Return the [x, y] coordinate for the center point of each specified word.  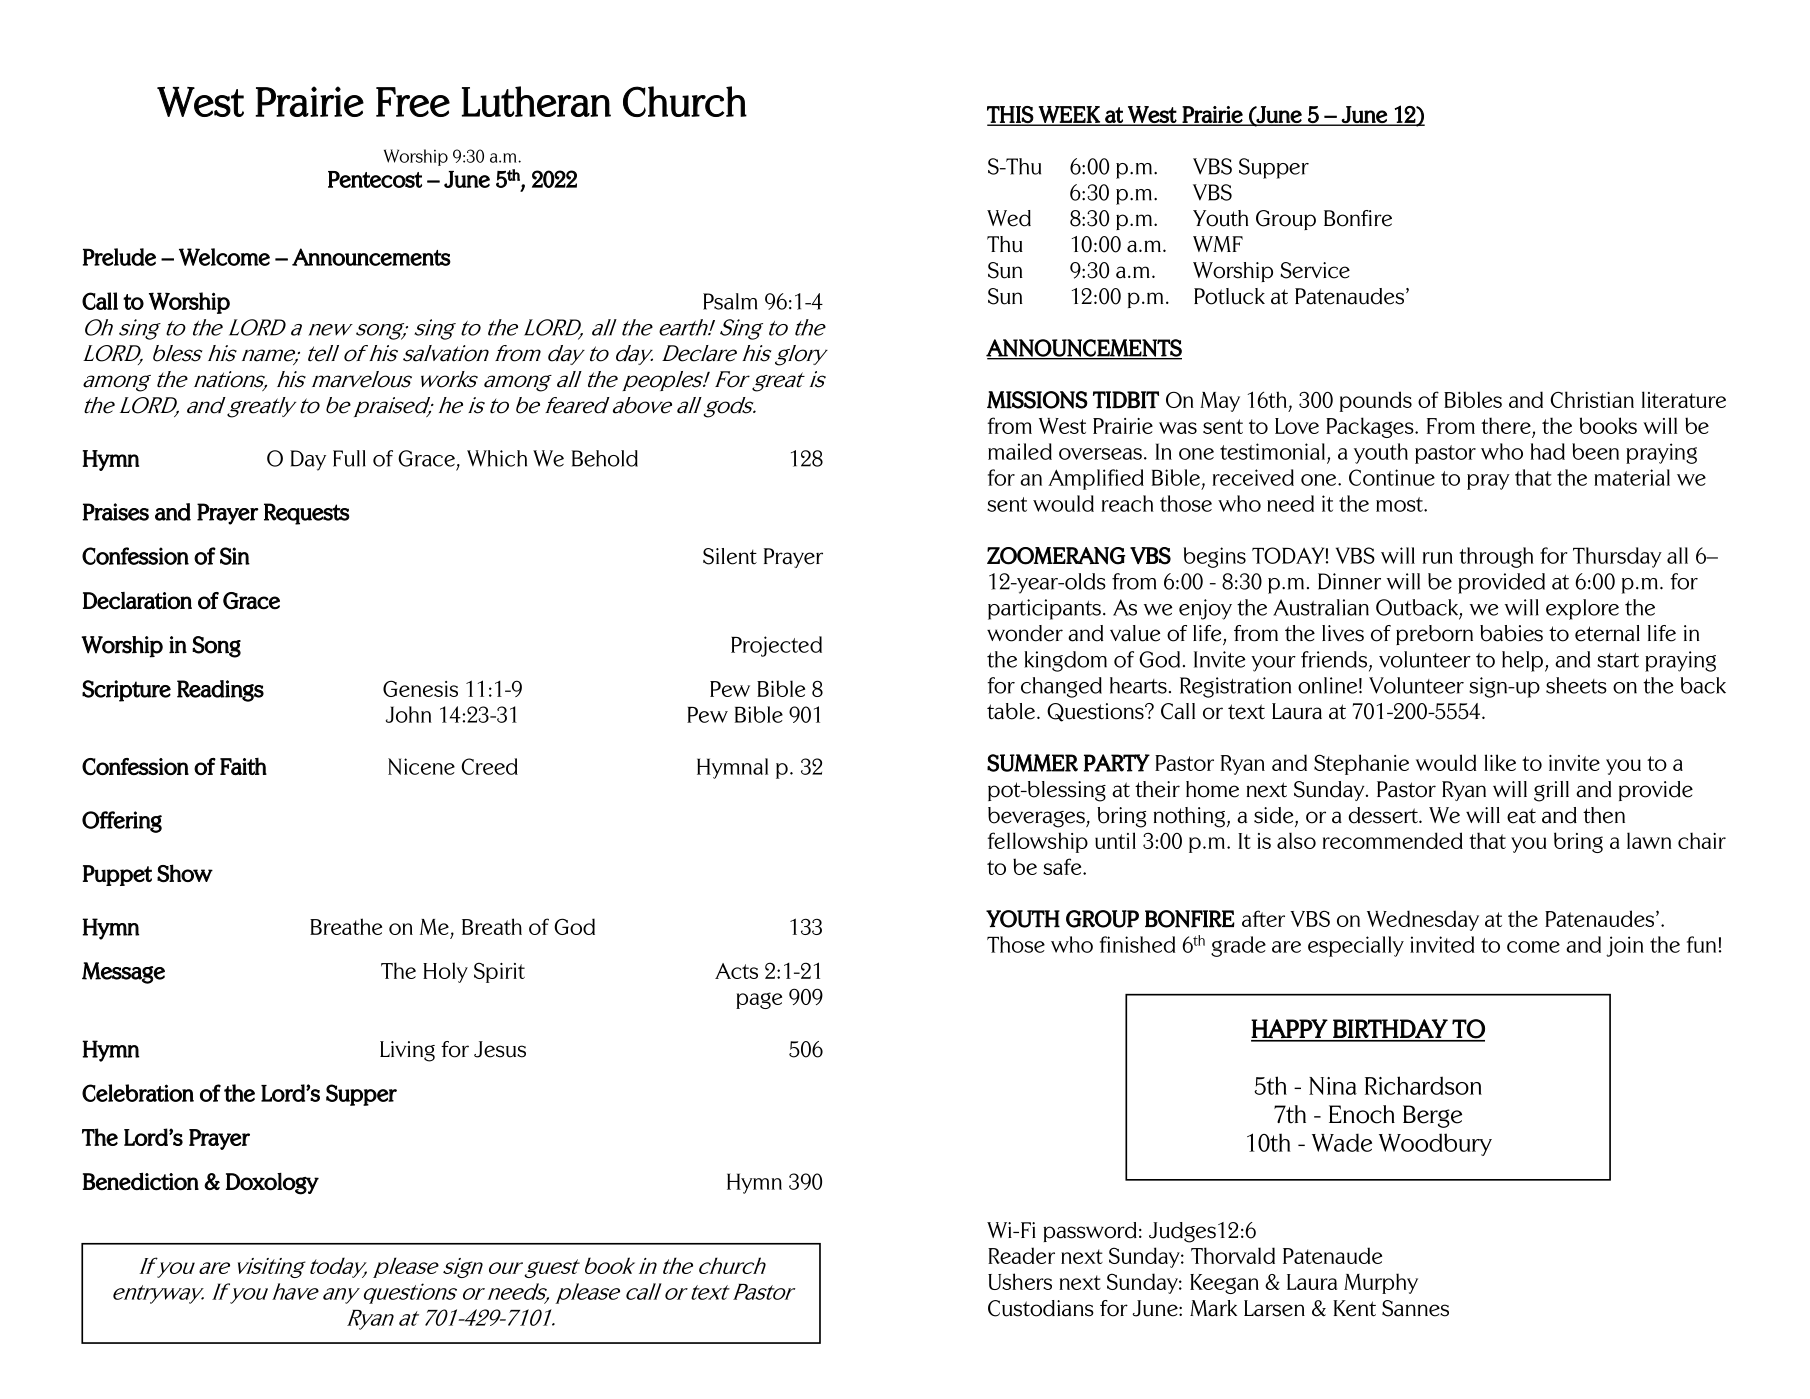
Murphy [1381, 1283]
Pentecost [375, 179]
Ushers [1020, 1281]
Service [1315, 270]
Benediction [141, 1181]
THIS [1011, 115]
